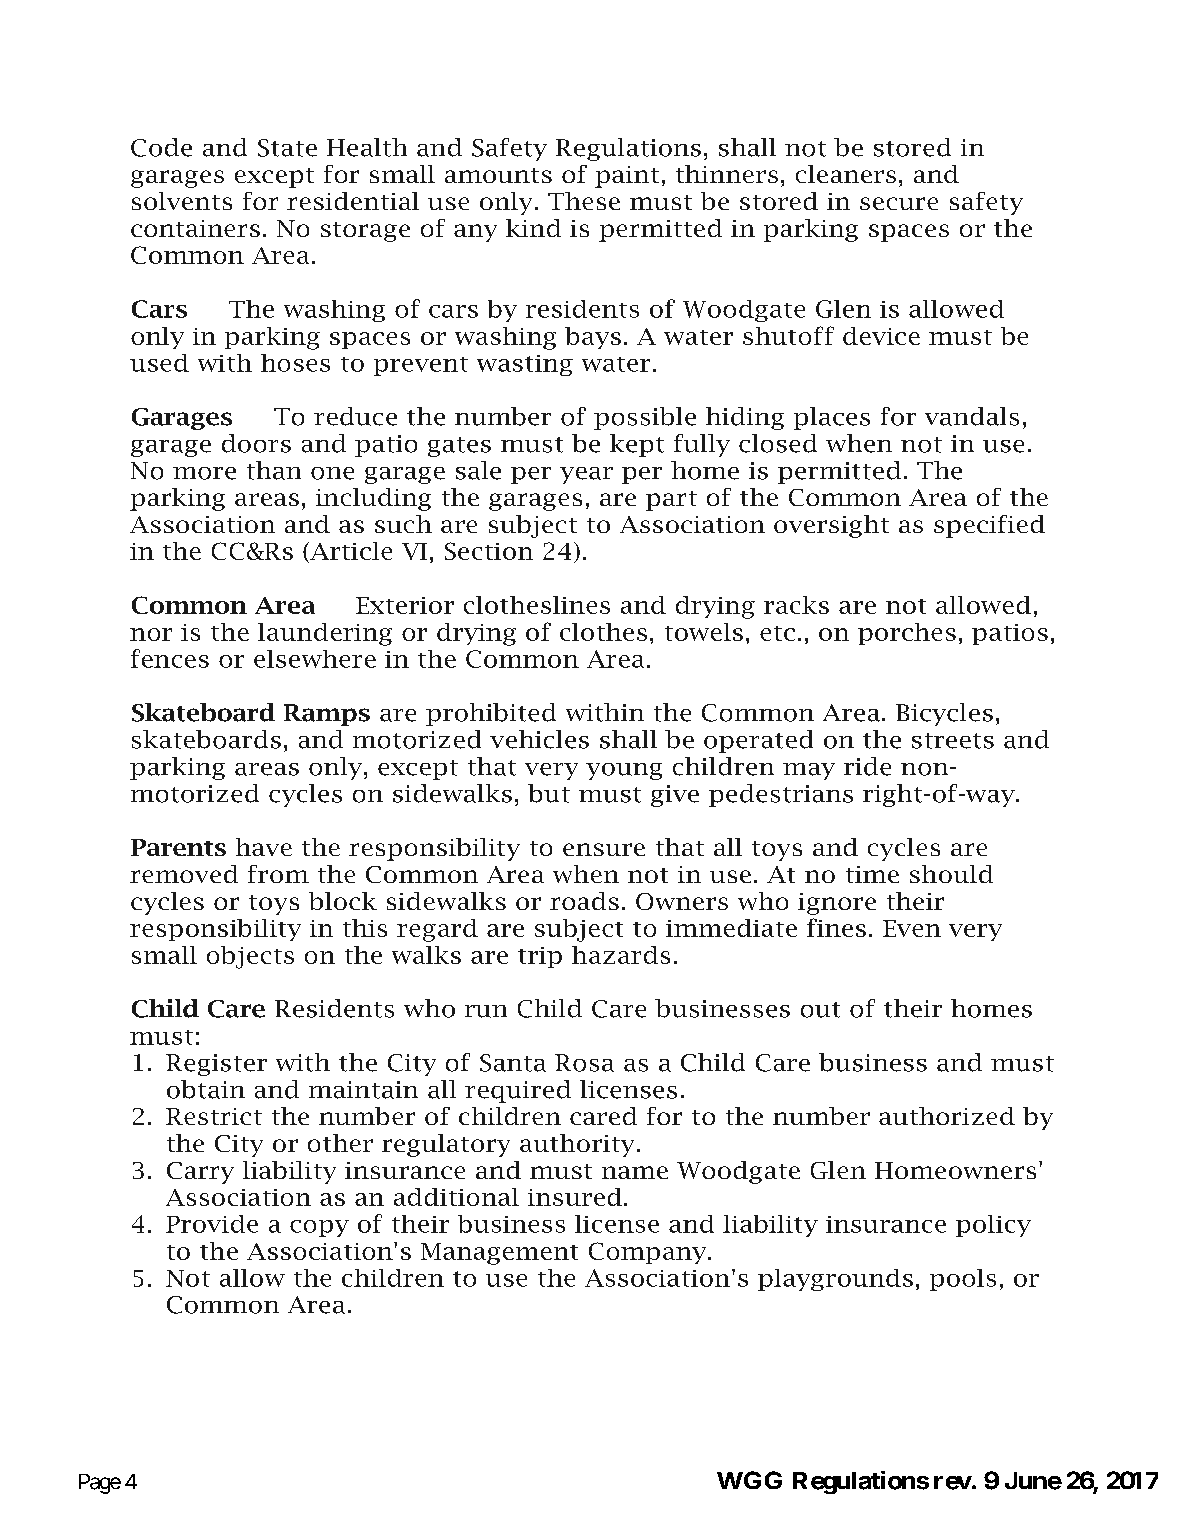 This image has width=1189, height=1539. Describe the element at coordinates (549, 793) in the image. I see `but` at that location.
